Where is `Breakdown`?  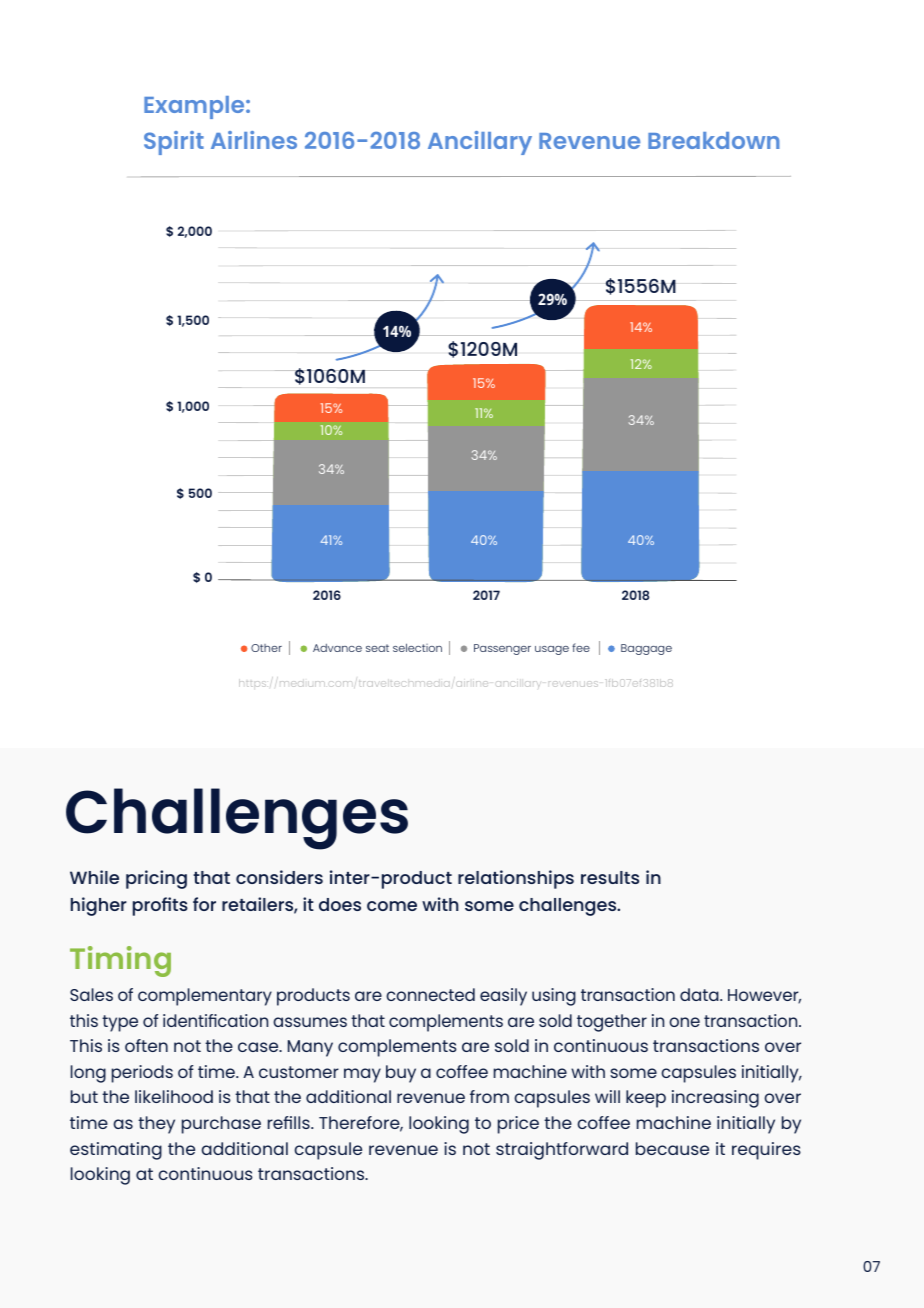 Breakdown is located at coordinates (714, 140).
